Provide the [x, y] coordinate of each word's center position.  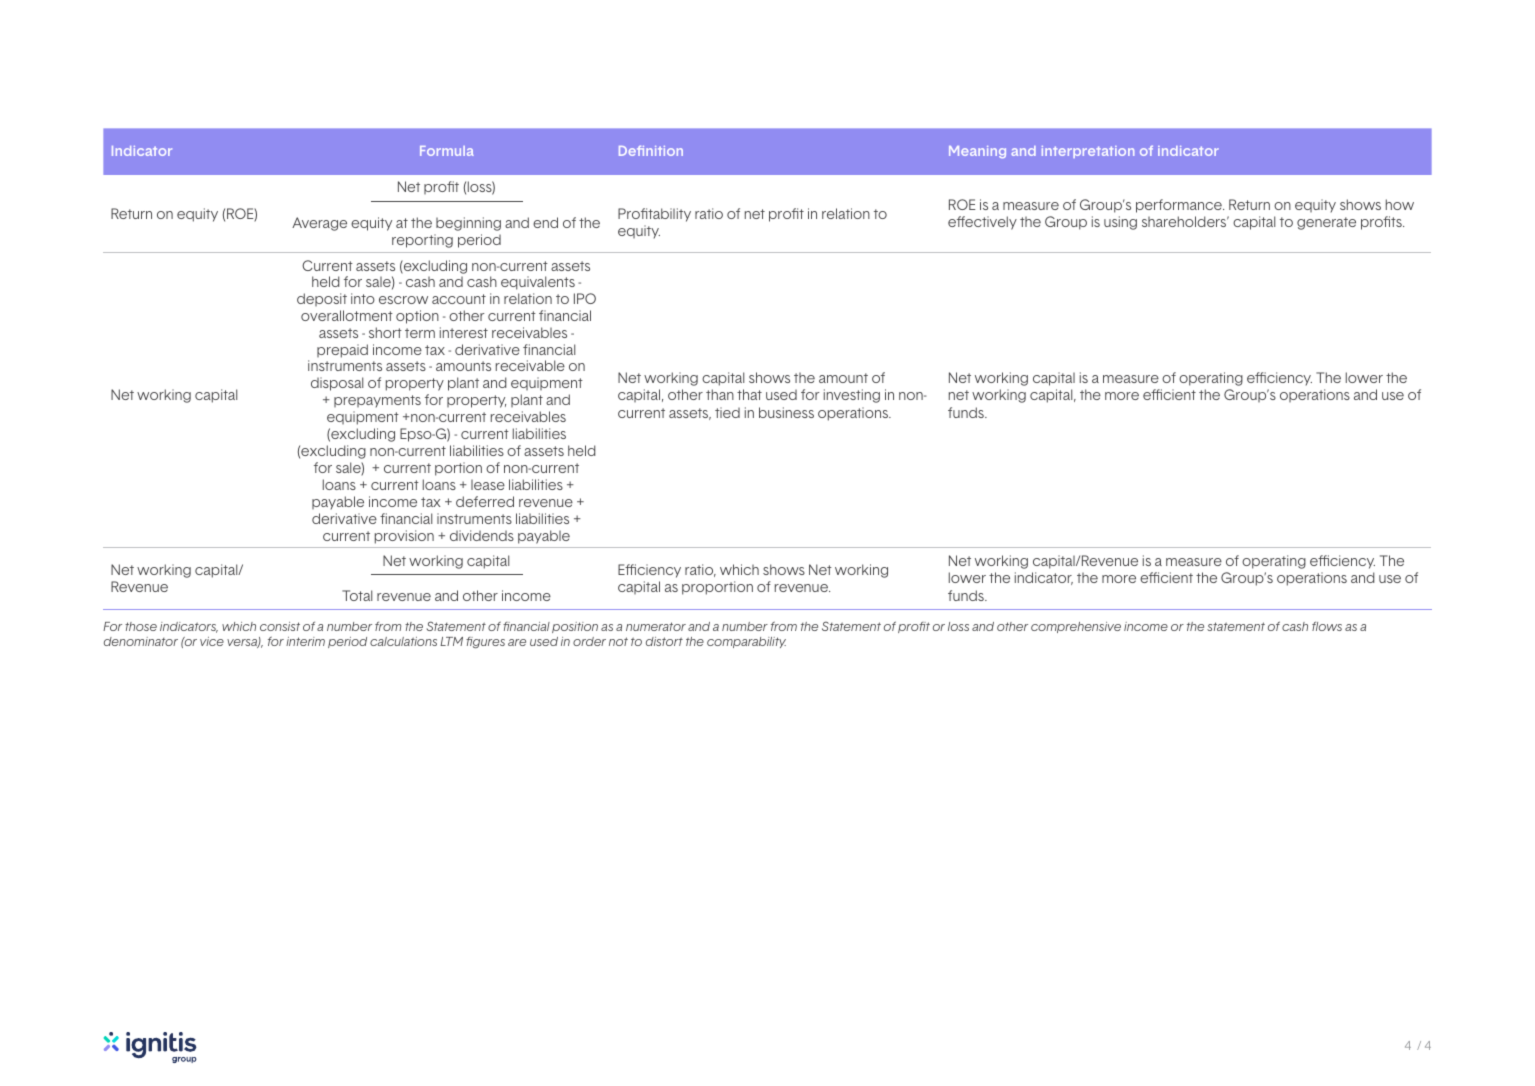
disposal [337, 384]
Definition [651, 150]
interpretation [1088, 152]
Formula [447, 151]
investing [852, 396]
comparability [746, 642]
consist [280, 626]
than [720, 394]
